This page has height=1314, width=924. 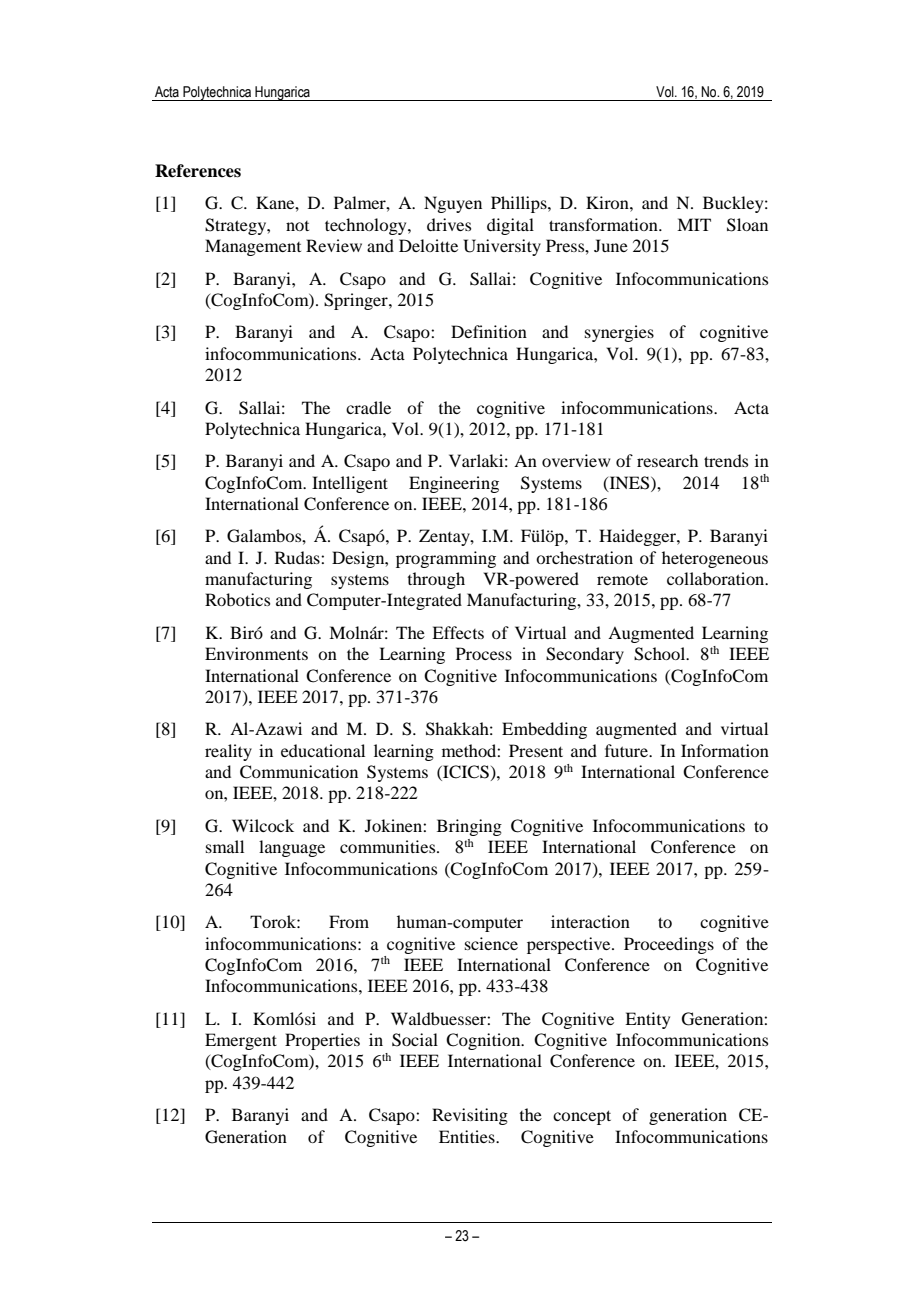 I want to click on School, so click(x=661, y=654).
